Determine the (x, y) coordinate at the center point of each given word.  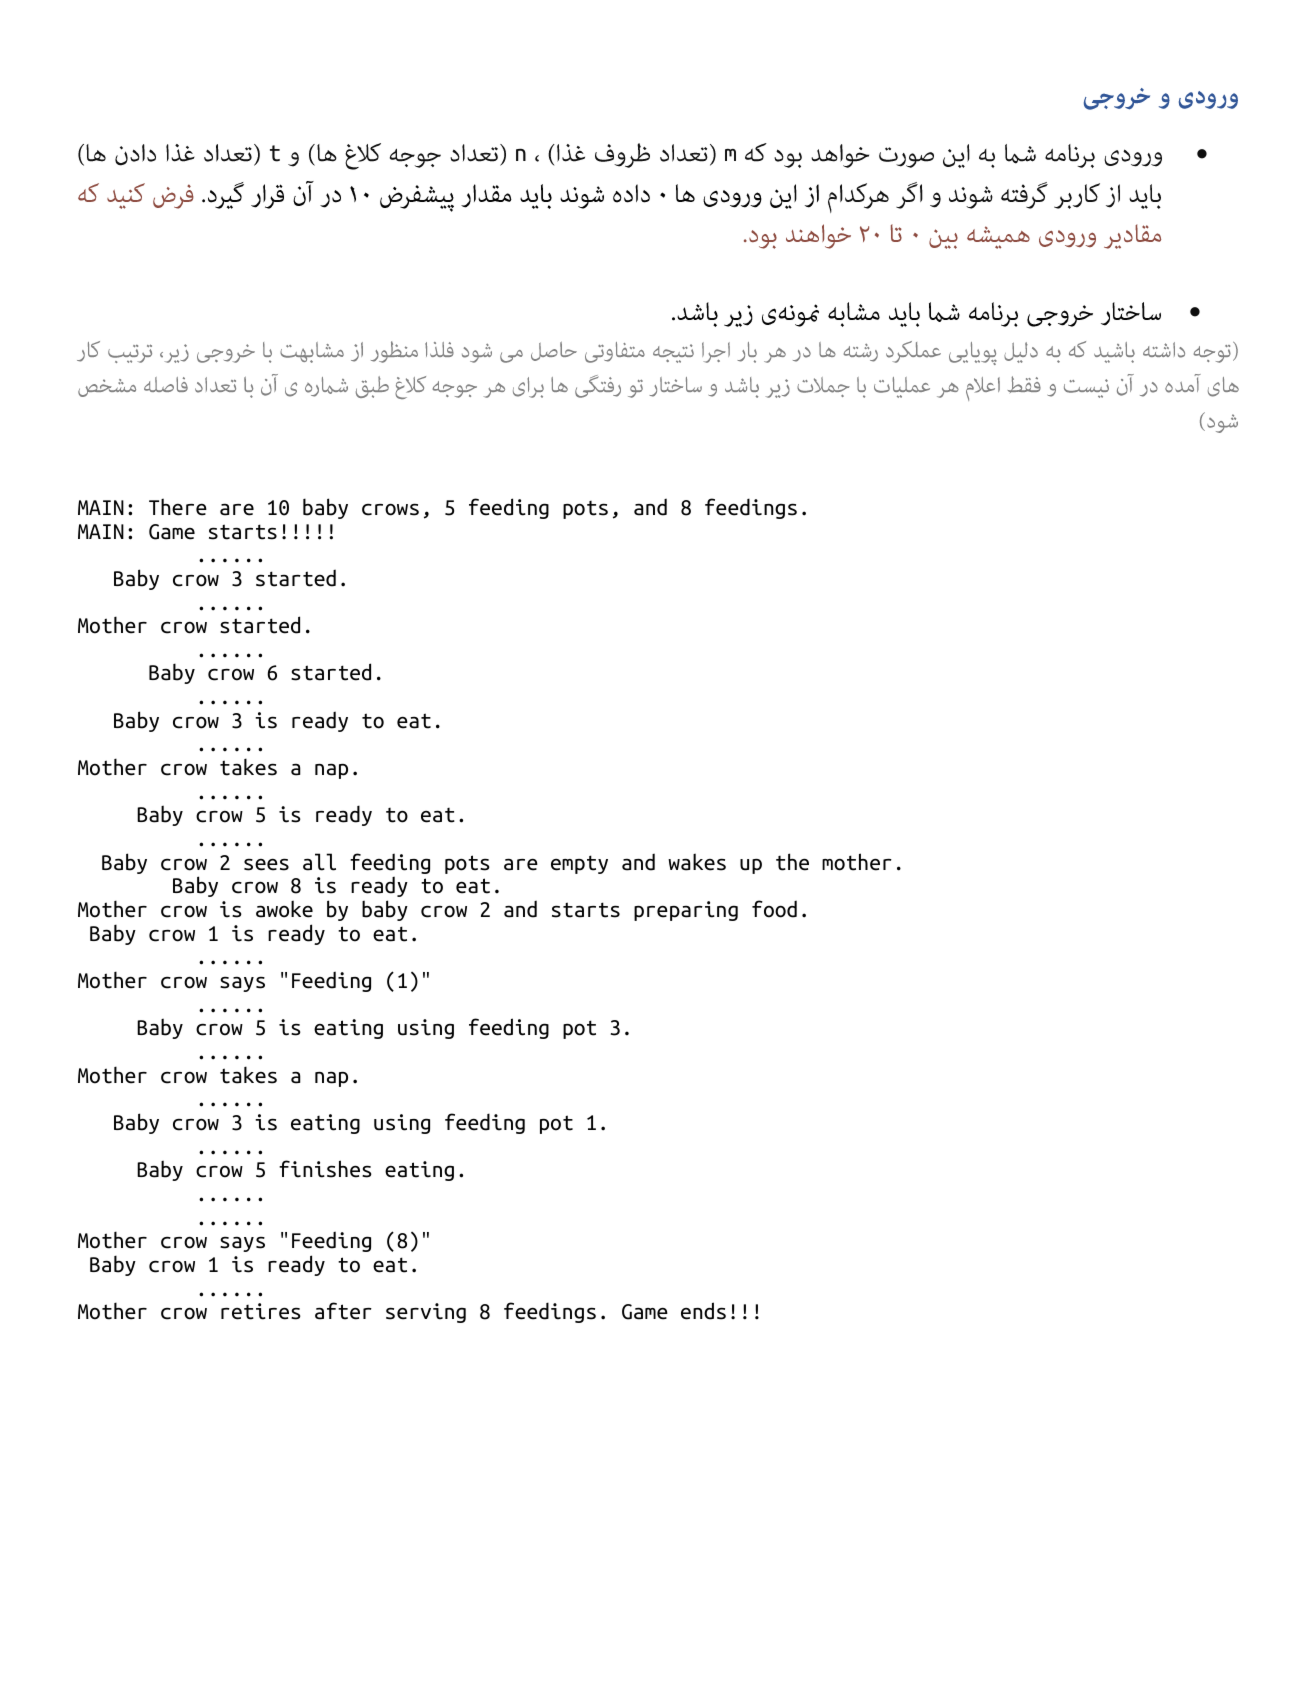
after (343, 1311)
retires (261, 1311)
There (178, 507)
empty (579, 864)
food (774, 909)
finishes (325, 1169)
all (319, 862)
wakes (697, 862)
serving (426, 1313)
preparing (686, 911)
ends (703, 1311)
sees (266, 864)
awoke (284, 909)
